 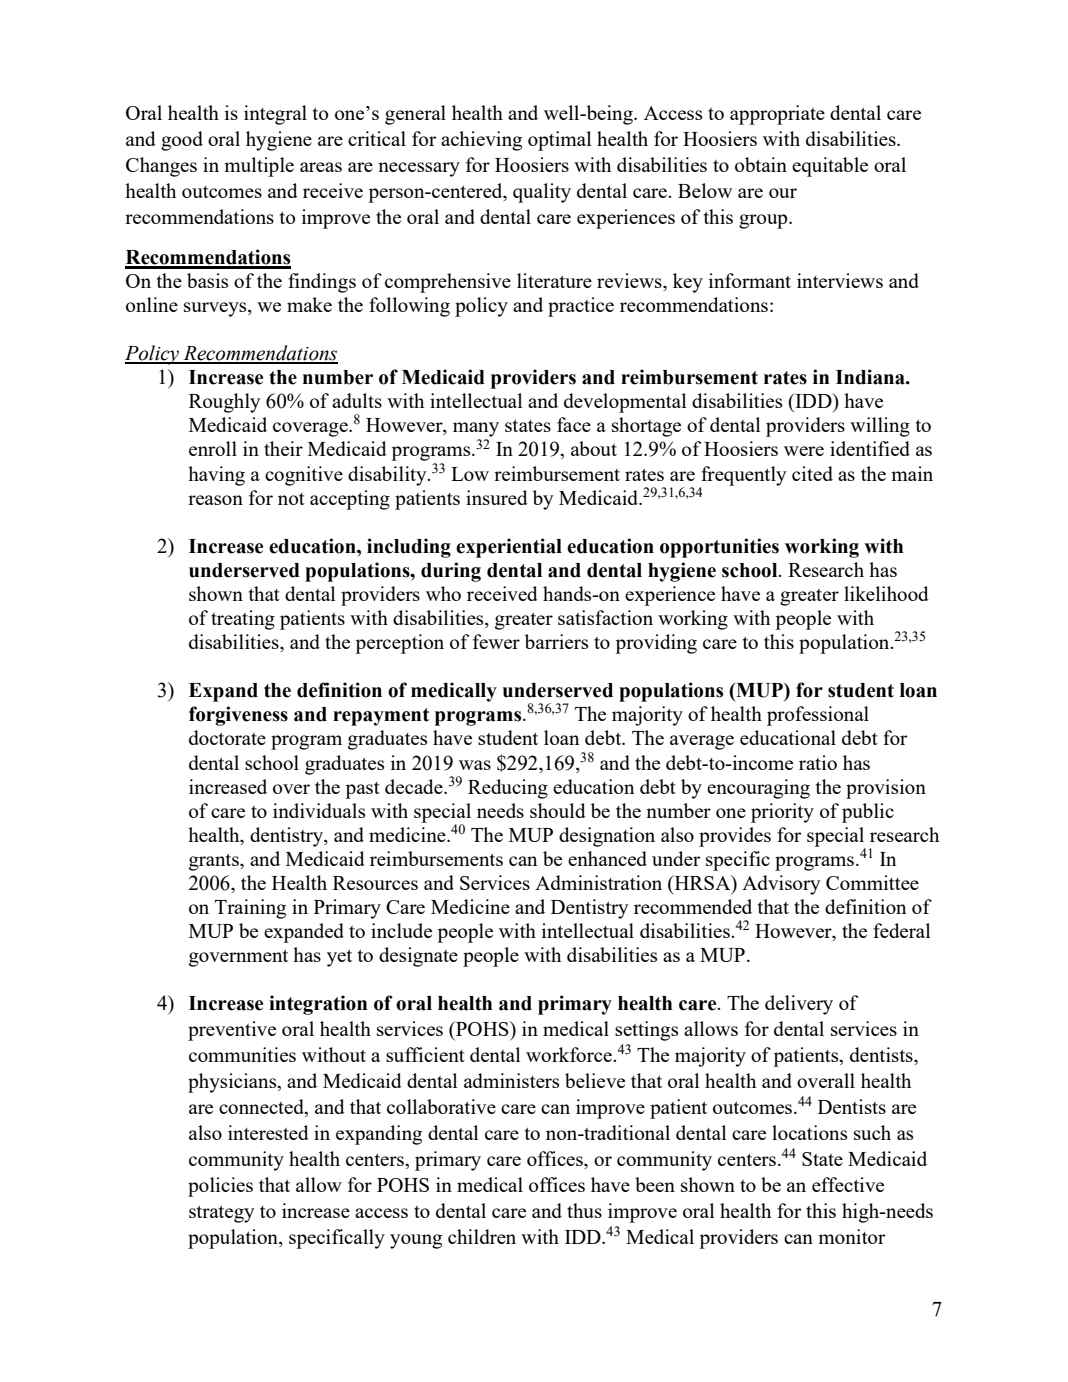 I want to click on forgiveness, so click(x=238, y=716).
